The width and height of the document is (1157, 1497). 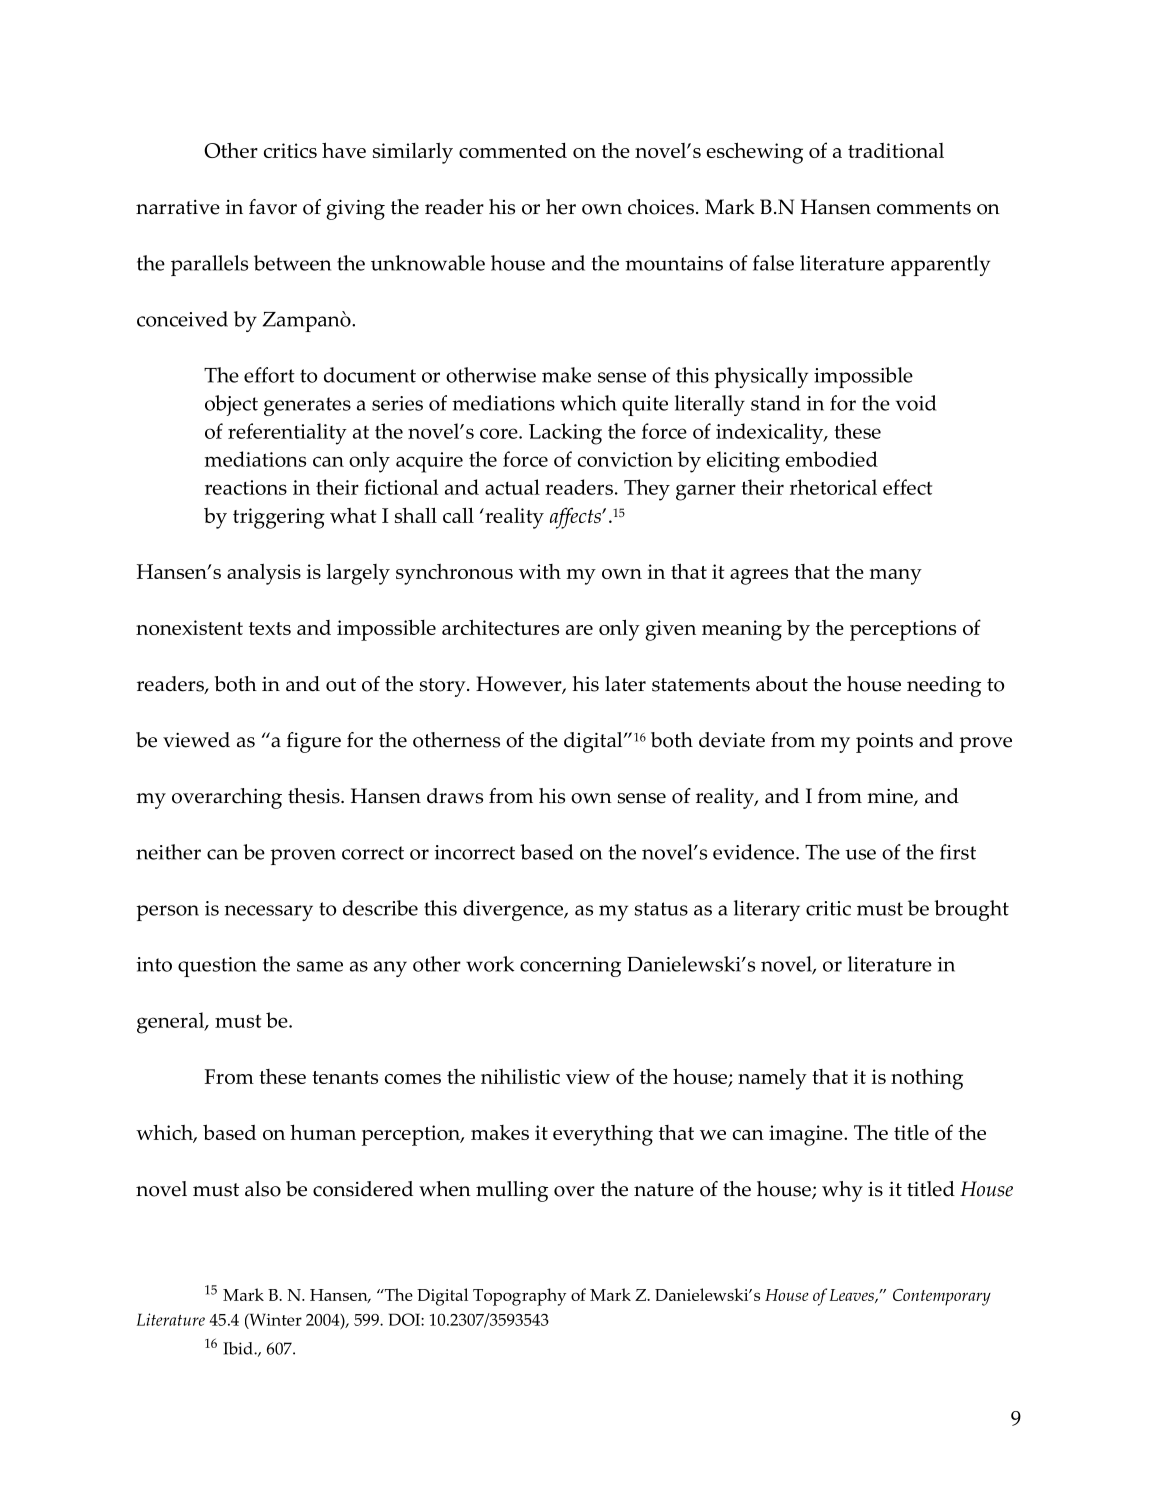 I want to click on points, so click(x=884, y=742).
